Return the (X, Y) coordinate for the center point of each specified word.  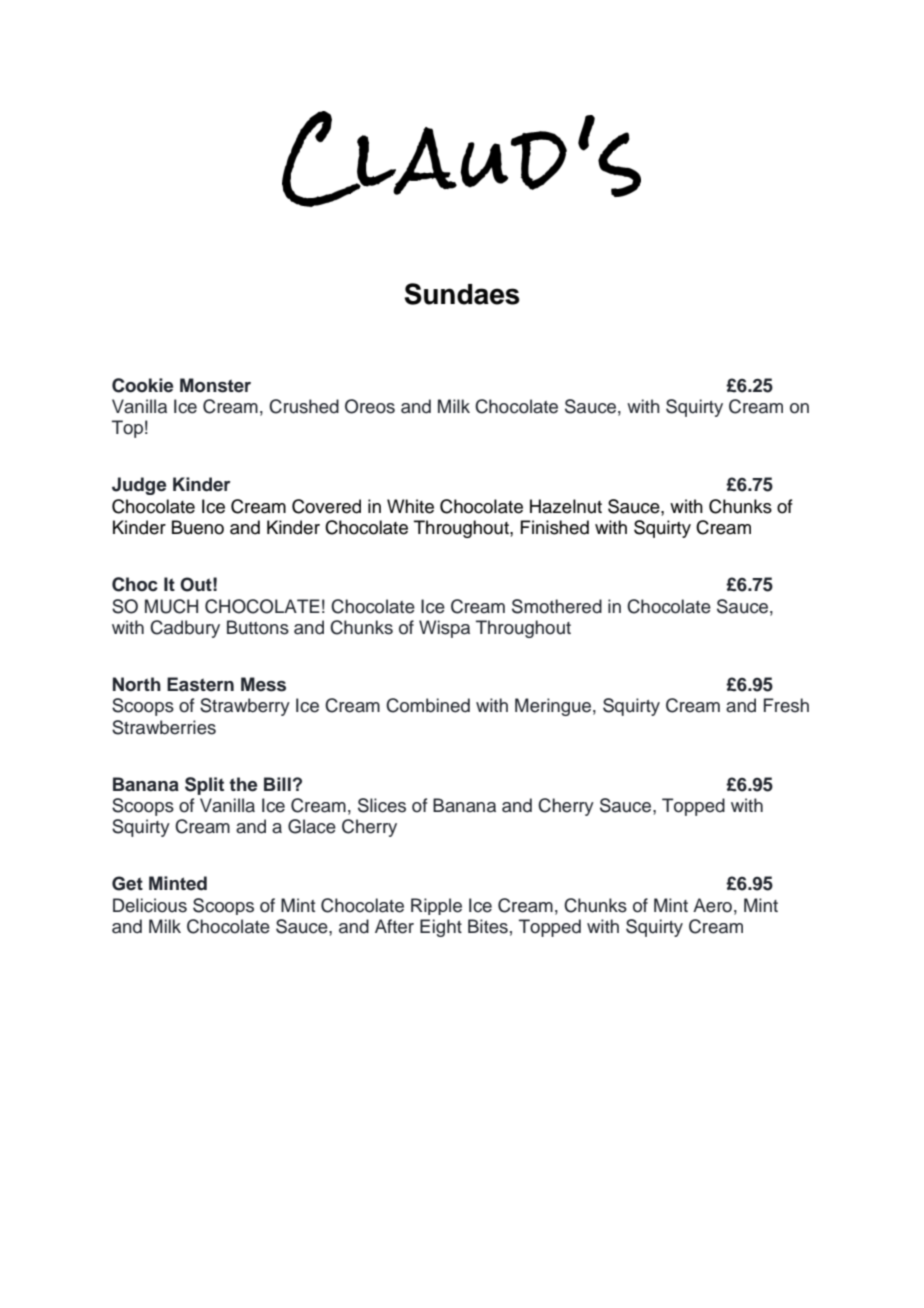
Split (204, 786)
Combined (428, 705)
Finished (554, 527)
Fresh (786, 705)
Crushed (304, 406)
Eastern (200, 684)
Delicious (150, 905)
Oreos (370, 406)
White (410, 506)
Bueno (198, 527)
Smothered (557, 606)
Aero (712, 905)
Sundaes (462, 294)
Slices (382, 805)
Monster (215, 385)
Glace (312, 826)
